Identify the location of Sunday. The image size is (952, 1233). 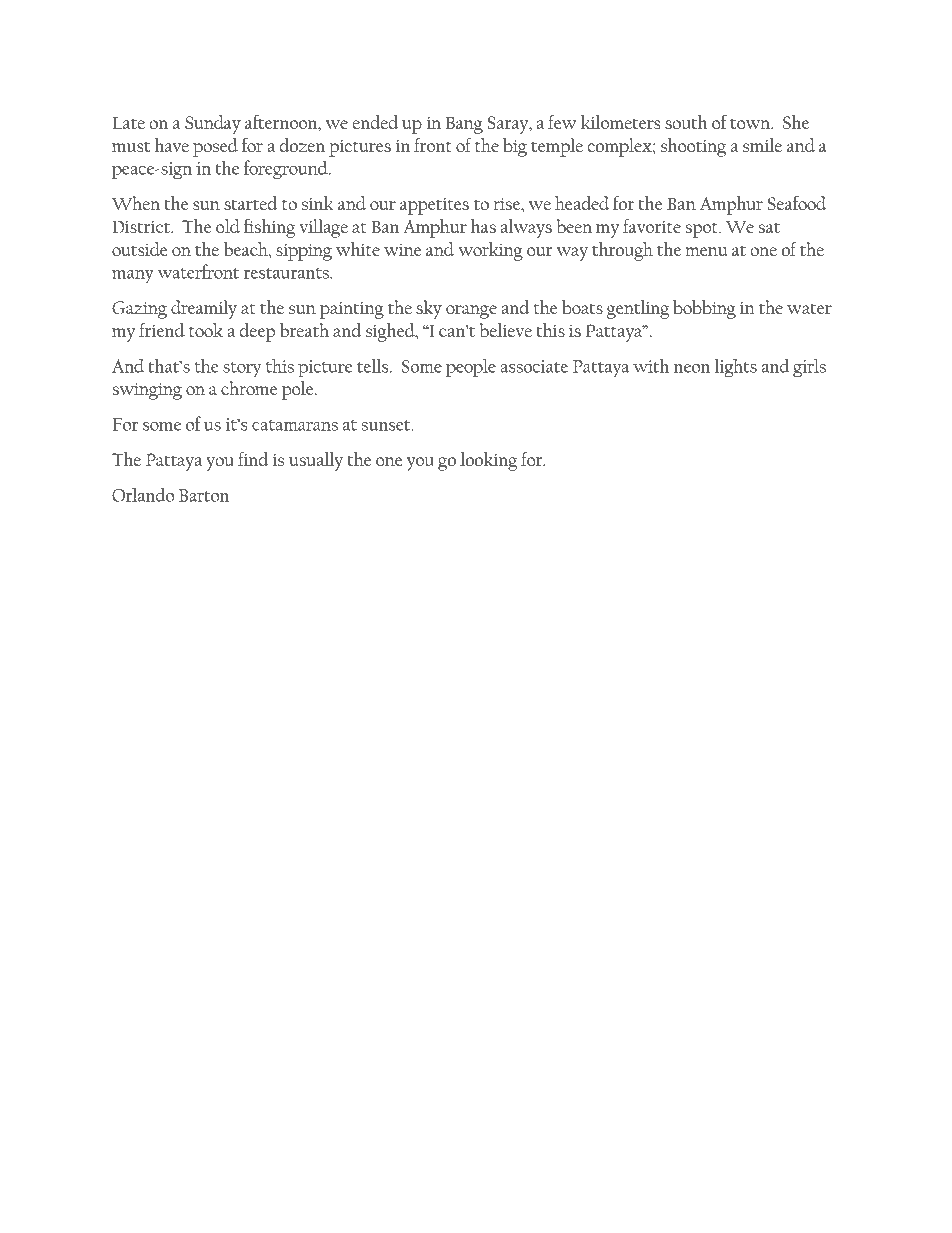
(213, 124).
